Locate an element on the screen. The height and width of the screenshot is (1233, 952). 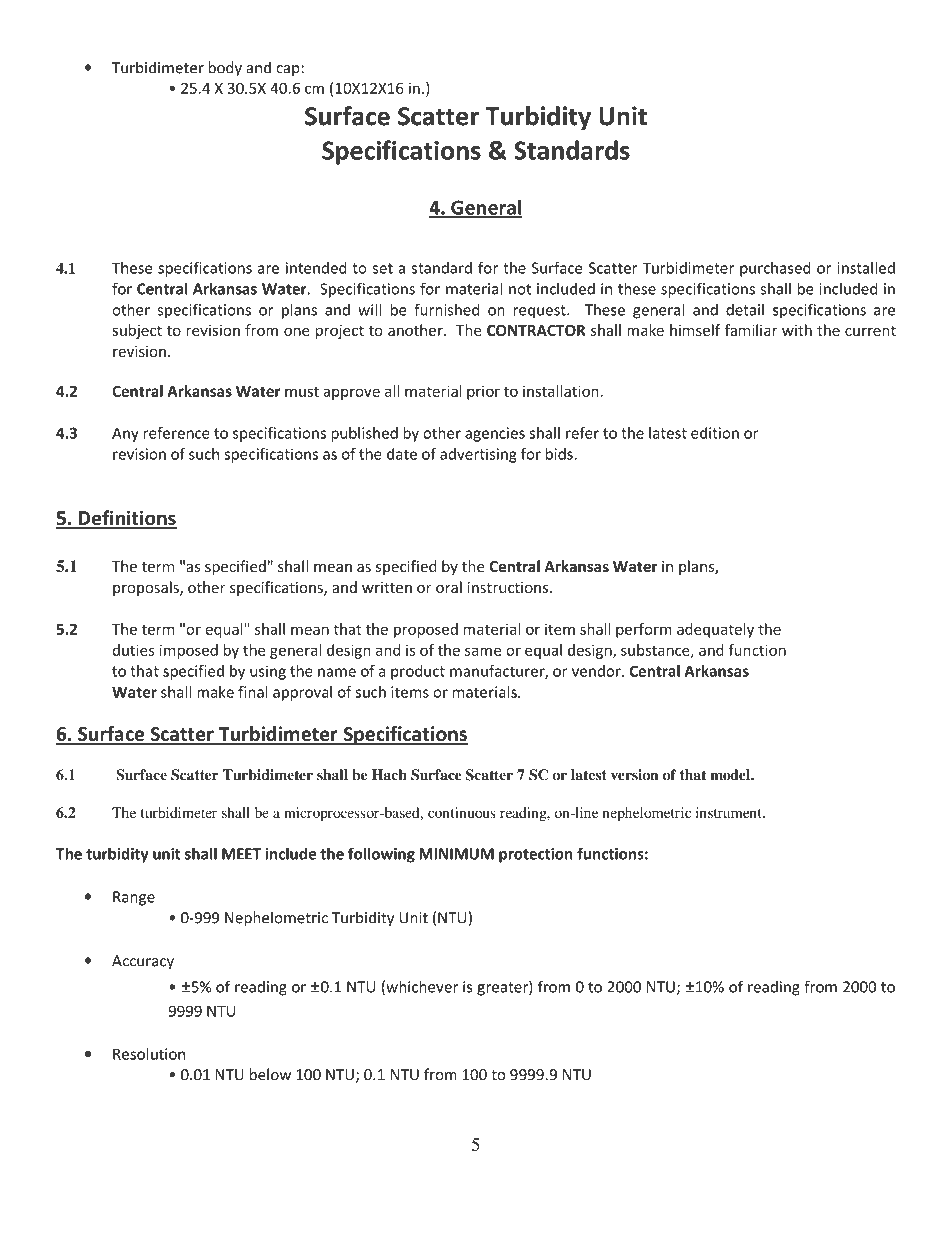
model is located at coordinates (731, 775).
